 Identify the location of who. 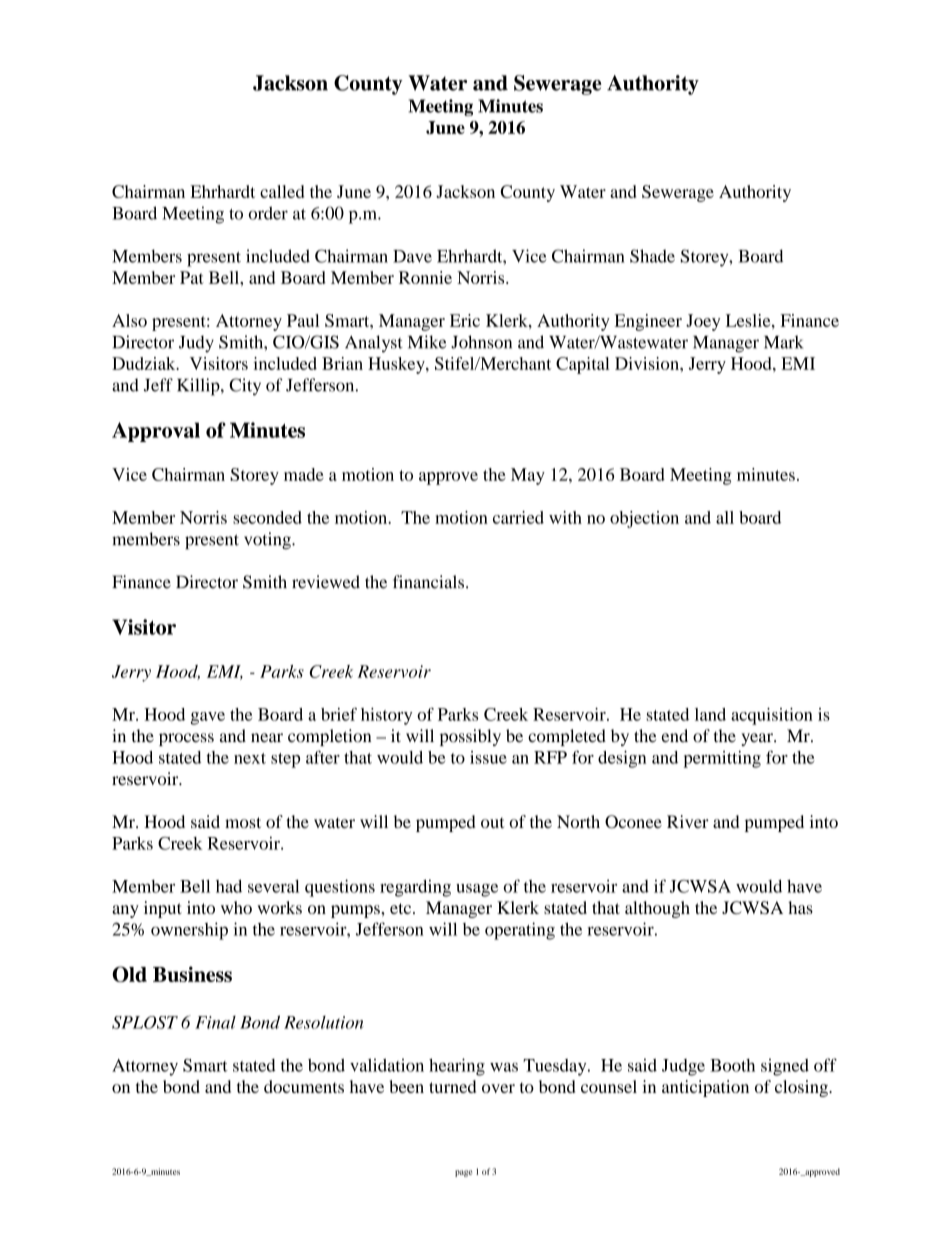
(236, 907).
